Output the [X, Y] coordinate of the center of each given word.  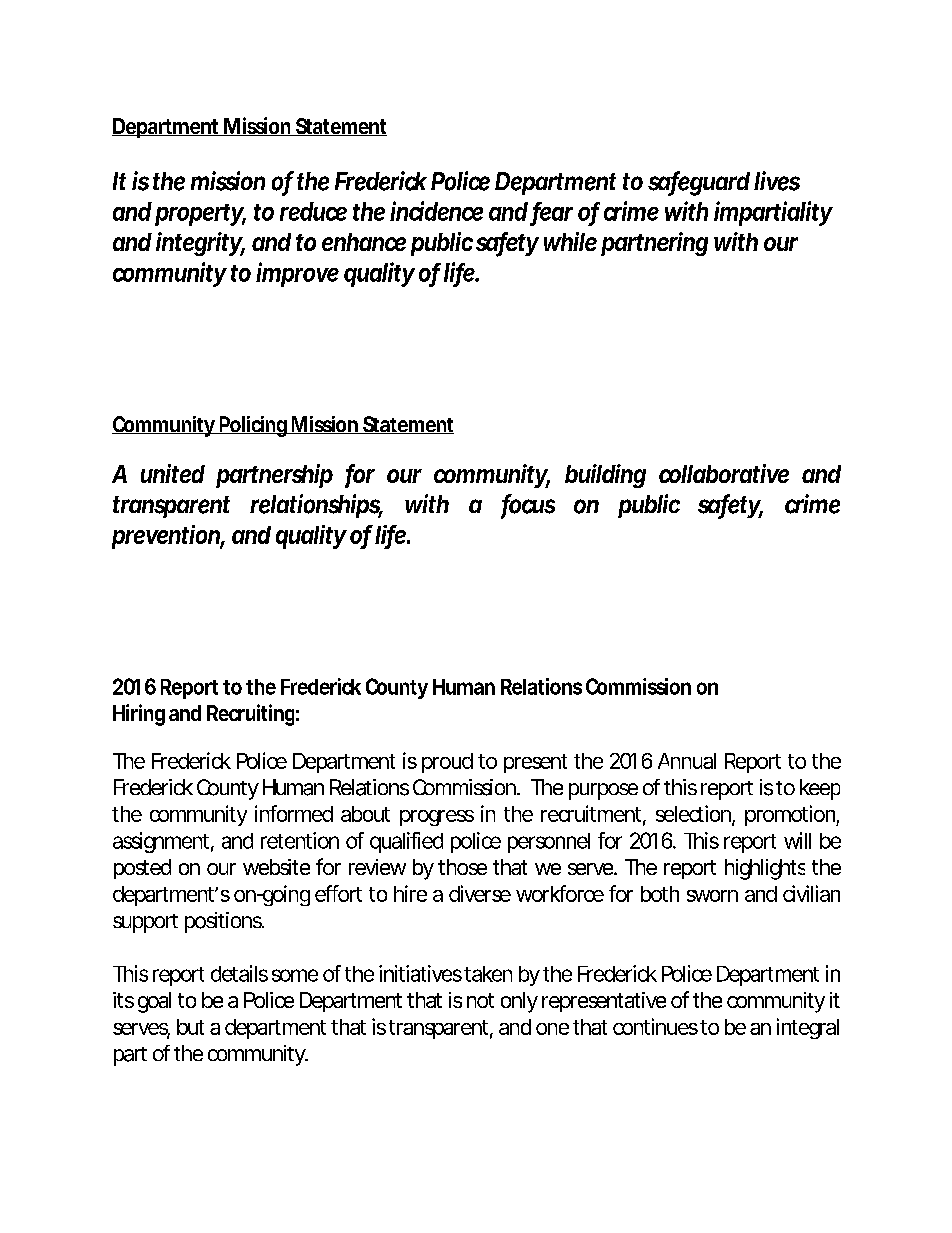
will [797, 840]
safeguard [699, 183]
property [200, 215]
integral [808, 1028]
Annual [687, 761]
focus [528, 505]
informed [294, 813]
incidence [436, 211]
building [605, 476]
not [480, 1000]
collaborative [724, 473]
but [190, 1027]
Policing [254, 426]
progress [437, 818]
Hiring [139, 715]
